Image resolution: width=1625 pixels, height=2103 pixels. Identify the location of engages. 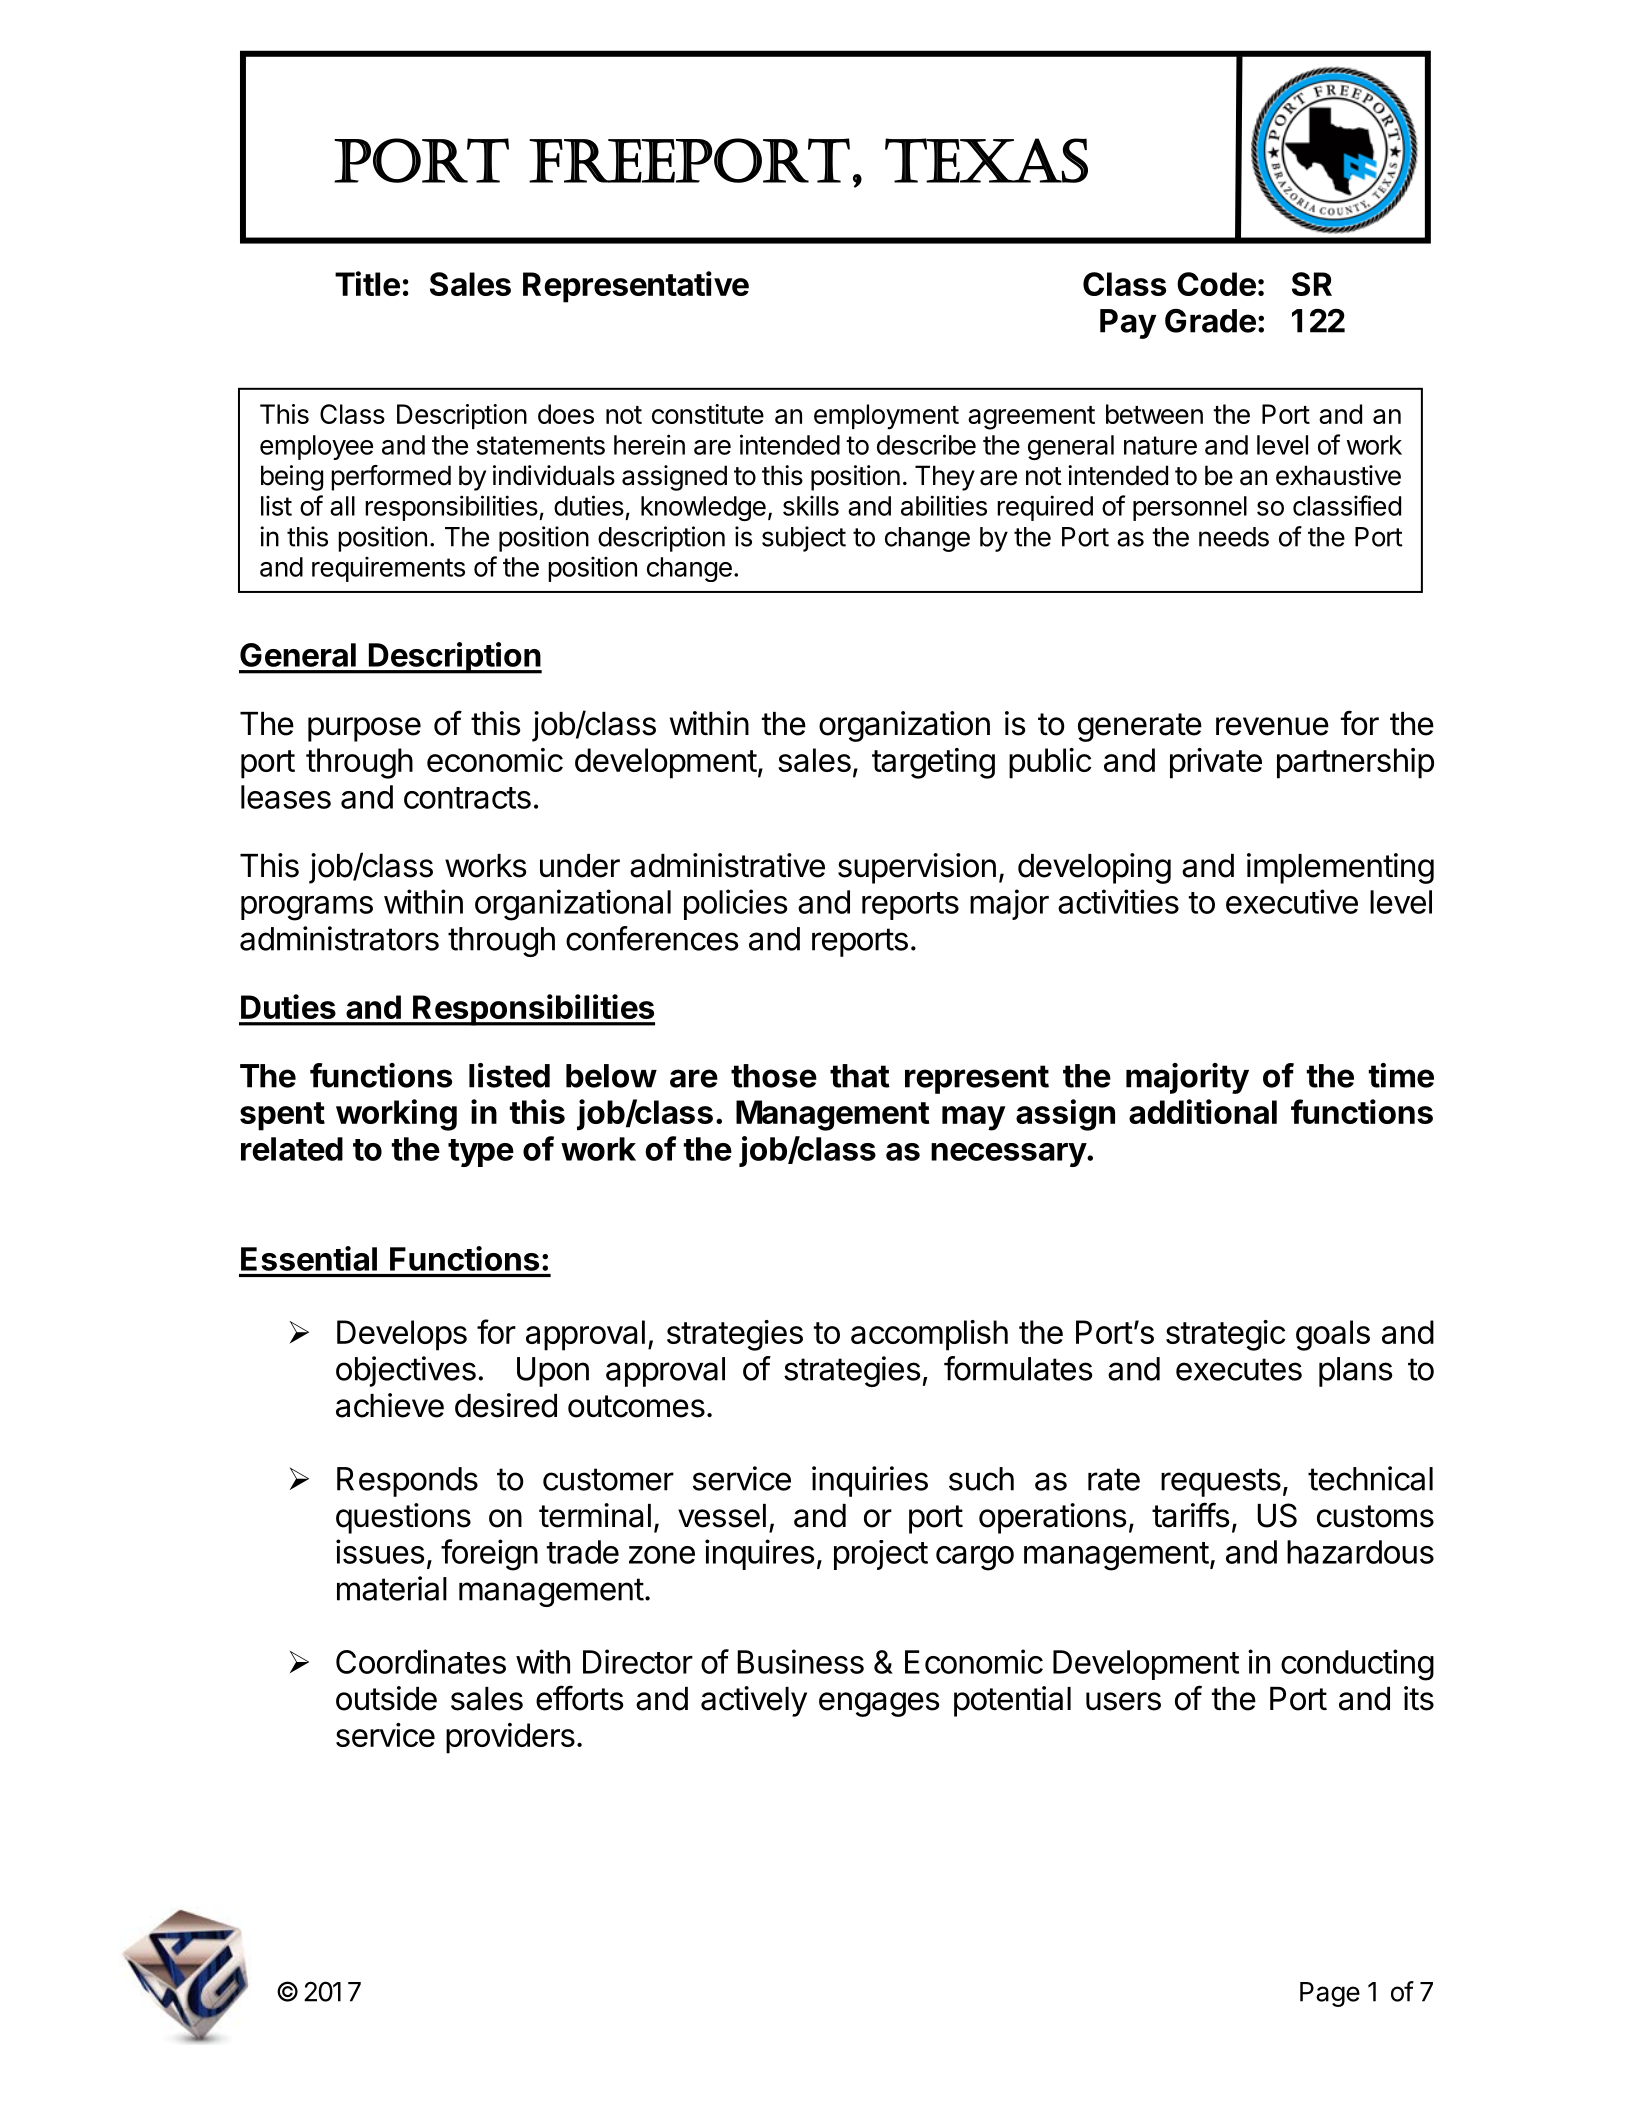
(879, 1704).
